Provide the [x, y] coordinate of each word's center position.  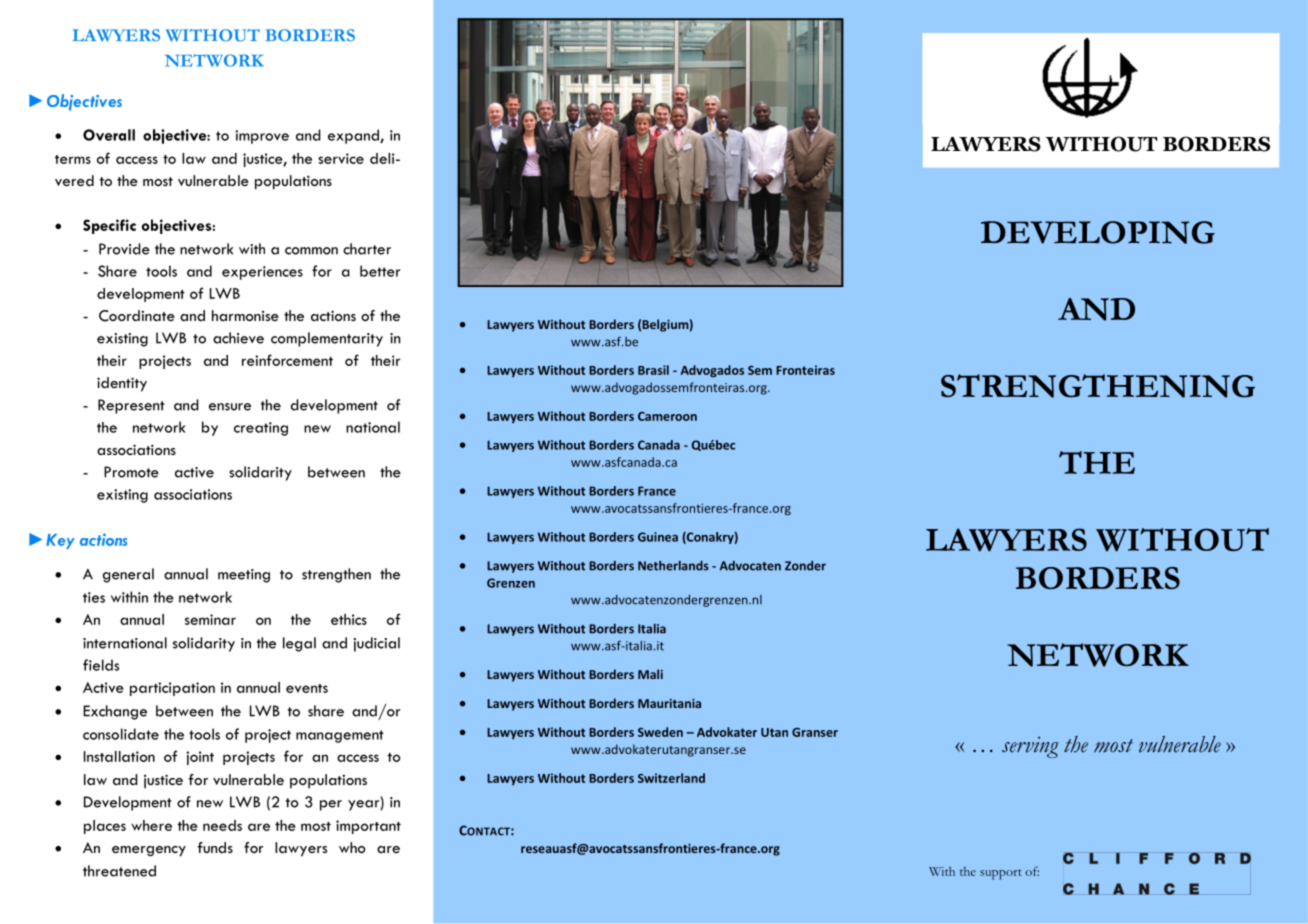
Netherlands [673, 566]
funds [215, 847]
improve [262, 137]
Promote [131, 472]
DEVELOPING [1098, 232]
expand [354, 136]
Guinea [658, 537]
